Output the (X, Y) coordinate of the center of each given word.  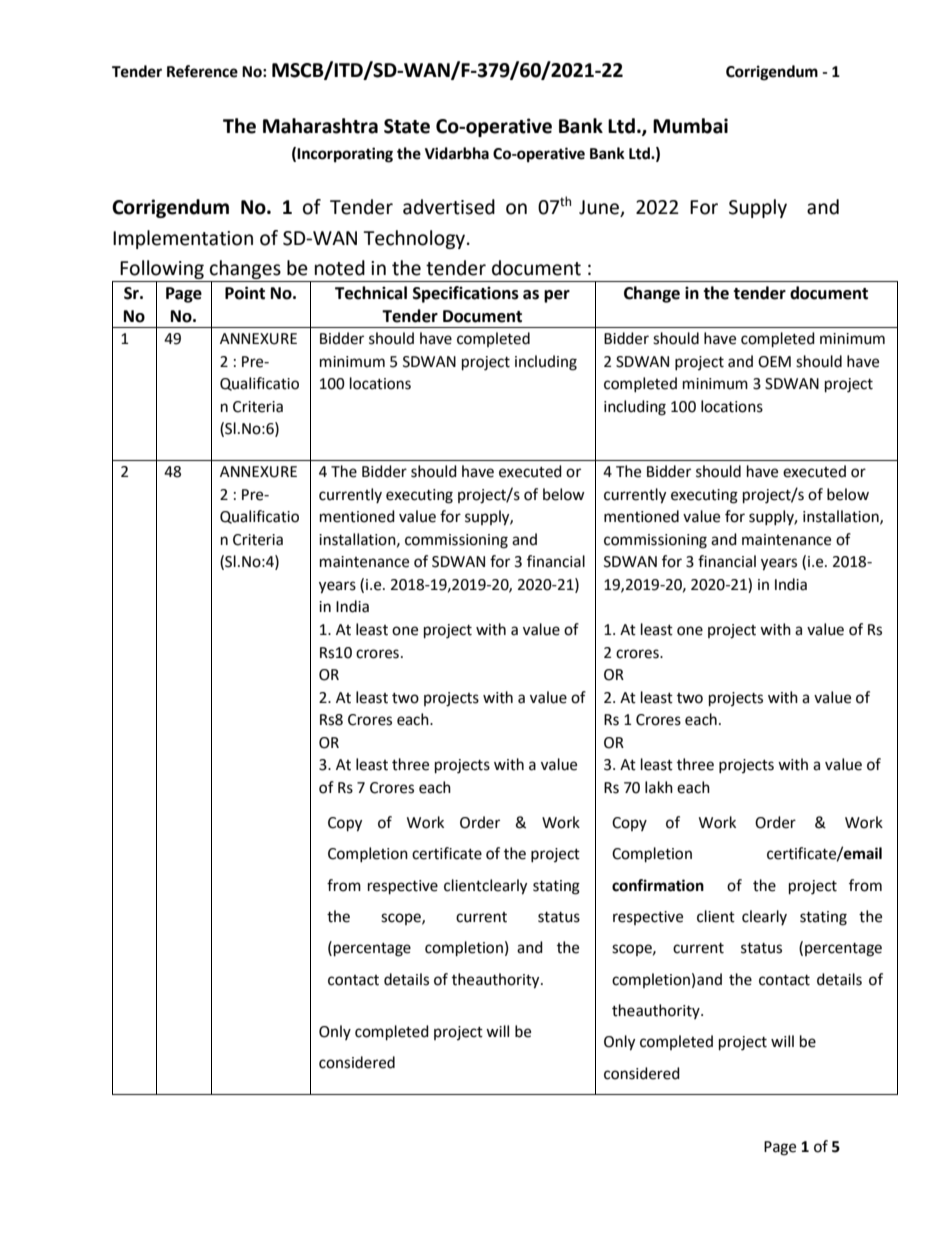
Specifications (466, 294)
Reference (202, 71)
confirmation (658, 885)
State (407, 126)
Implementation (183, 239)
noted (340, 268)
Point (245, 293)
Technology (415, 239)
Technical (371, 293)
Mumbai (690, 126)
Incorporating (345, 155)
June (600, 208)
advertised (449, 207)
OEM (774, 362)
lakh (659, 787)
